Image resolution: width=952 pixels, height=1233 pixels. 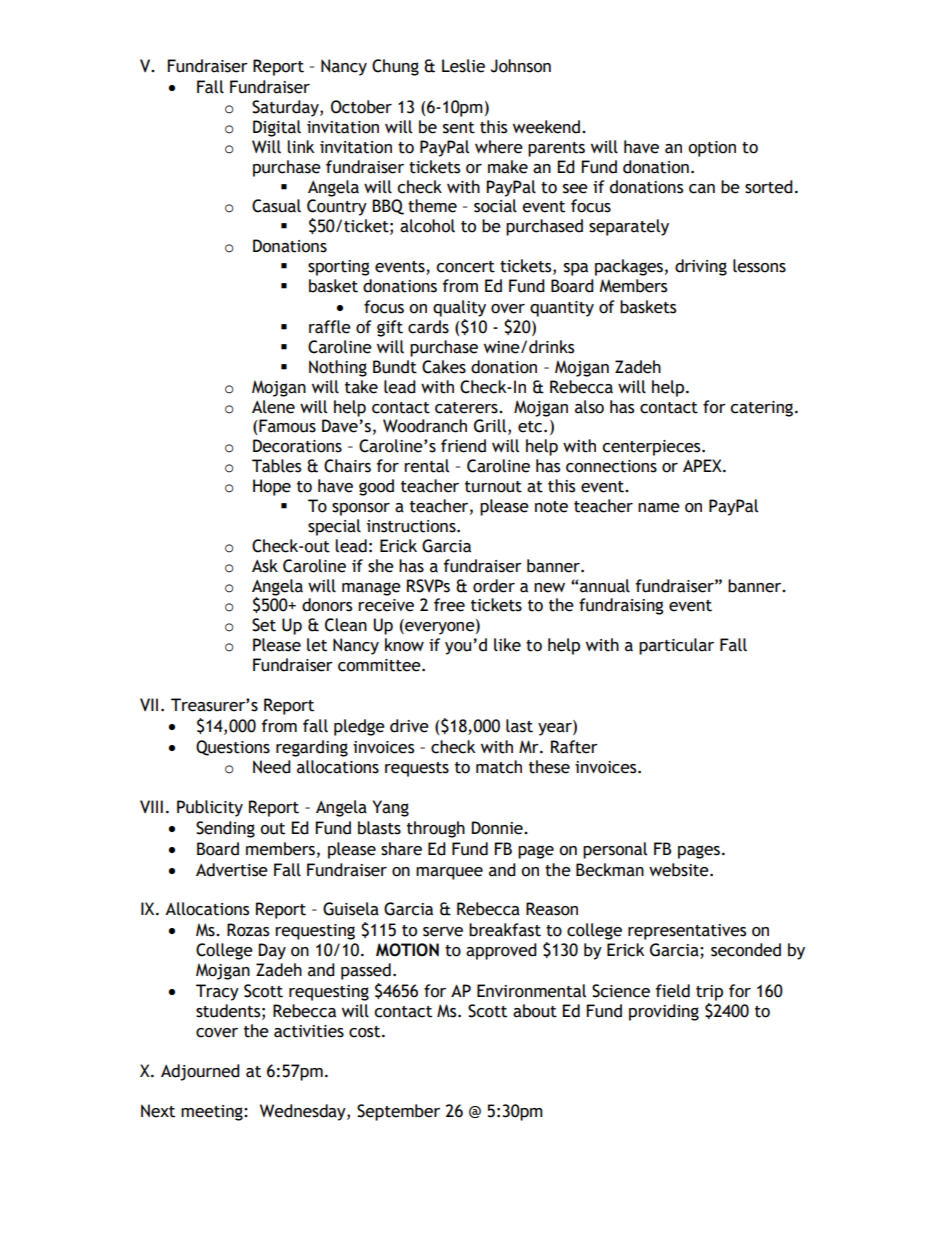 What do you see at coordinates (463, 66) in the screenshot?
I see `Leslie` at bounding box center [463, 66].
